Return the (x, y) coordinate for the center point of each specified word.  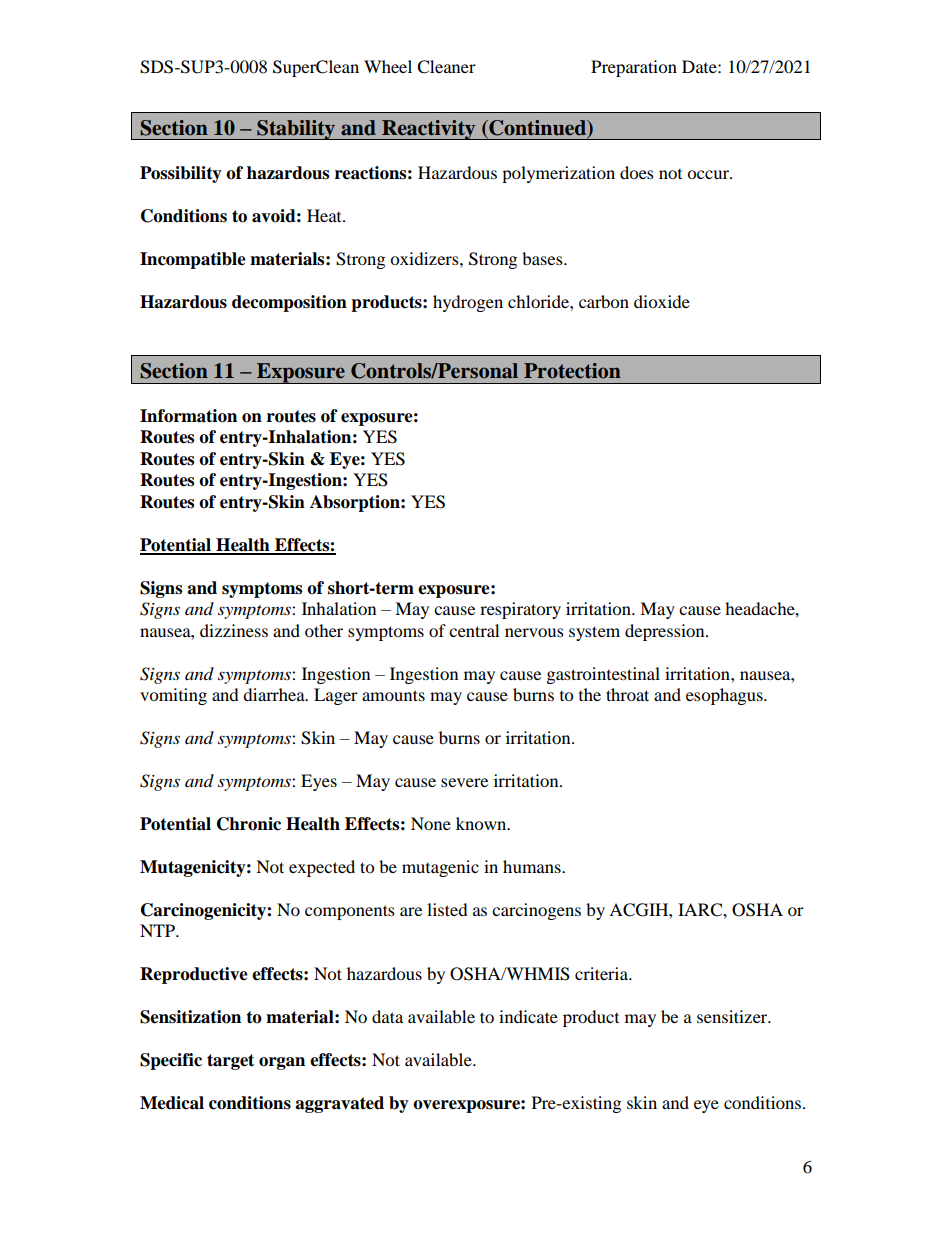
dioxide (662, 301)
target (230, 1062)
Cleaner (446, 67)
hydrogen (468, 303)
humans (533, 866)
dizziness (234, 630)
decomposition (289, 303)
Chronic (249, 824)
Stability (296, 129)
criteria (603, 973)
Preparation (634, 68)
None (431, 823)
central (474, 630)
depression (666, 632)
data (387, 1016)
